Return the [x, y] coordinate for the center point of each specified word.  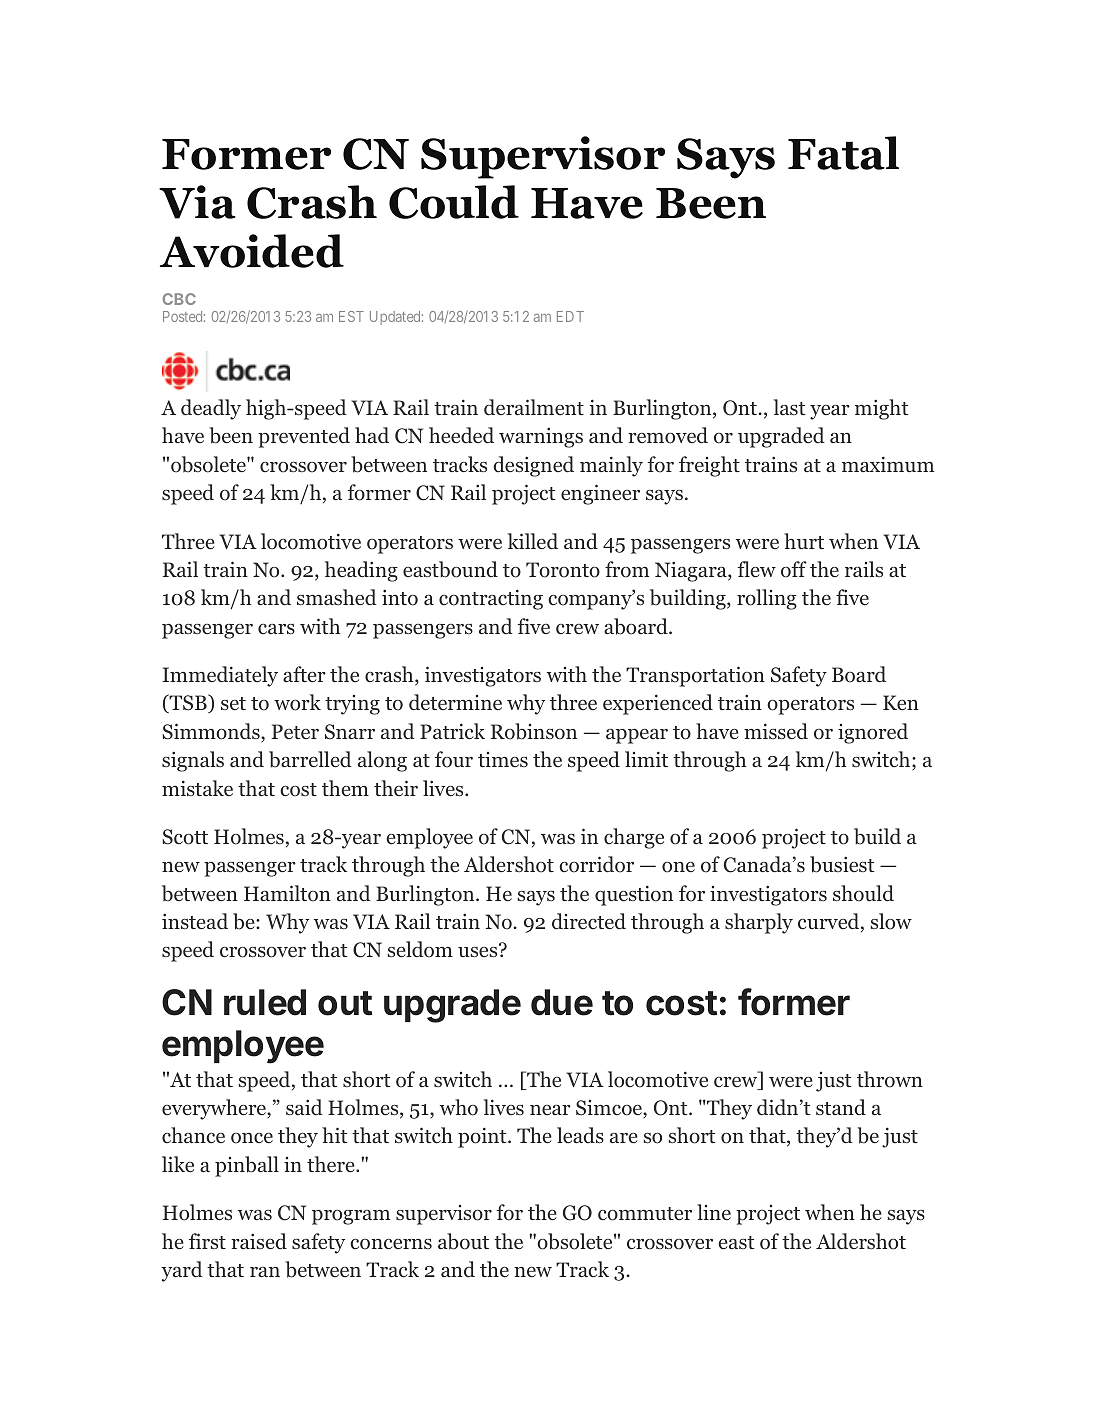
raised [259, 1241]
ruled [265, 1002]
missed [776, 731]
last [789, 407]
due [562, 1002]
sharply [759, 923]
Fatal [843, 153]
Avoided [252, 251]
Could [454, 202]
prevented [304, 437]
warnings [541, 437]
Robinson [534, 731]
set [233, 703]
